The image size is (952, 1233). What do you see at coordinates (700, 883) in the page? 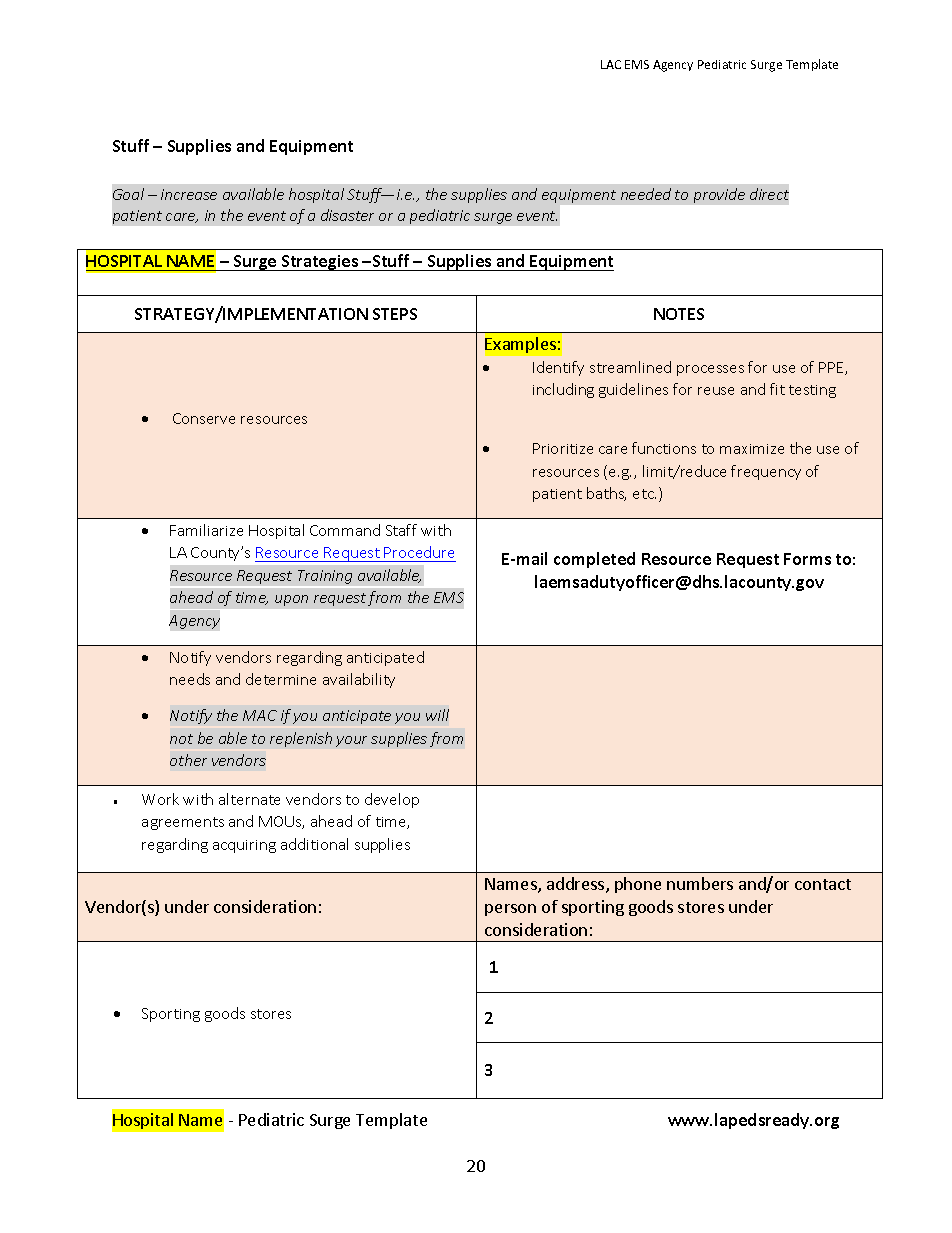
I see `numbers` at bounding box center [700, 883].
